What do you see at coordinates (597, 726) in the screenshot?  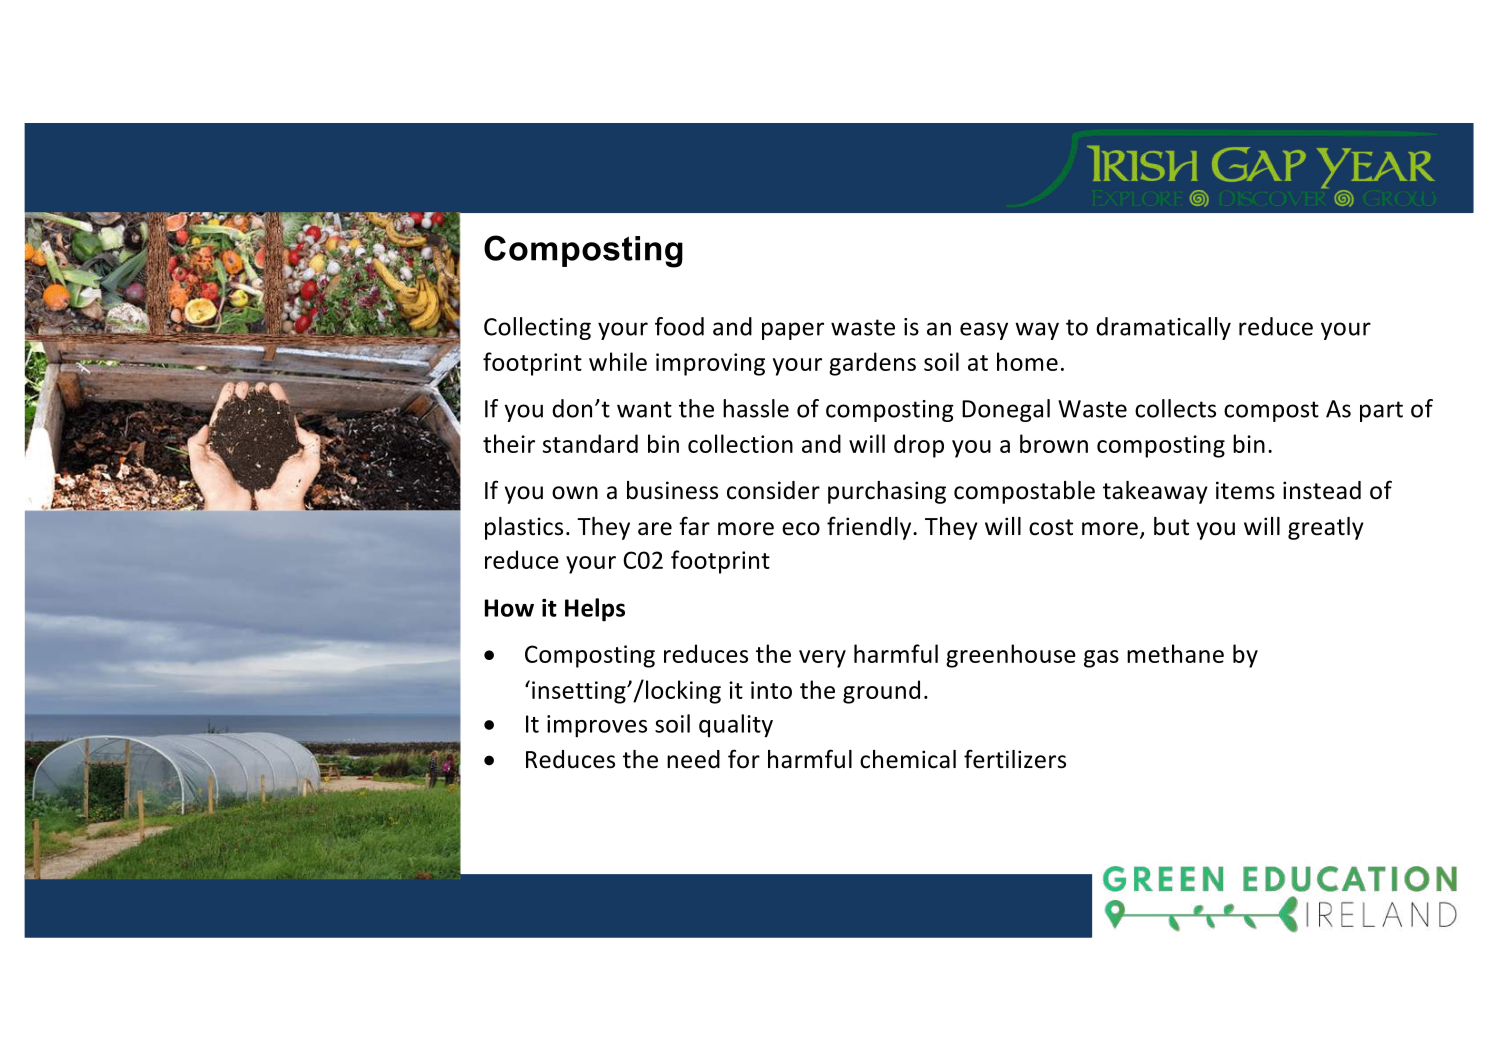 I see `improves` at bounding box center [597, 726].
